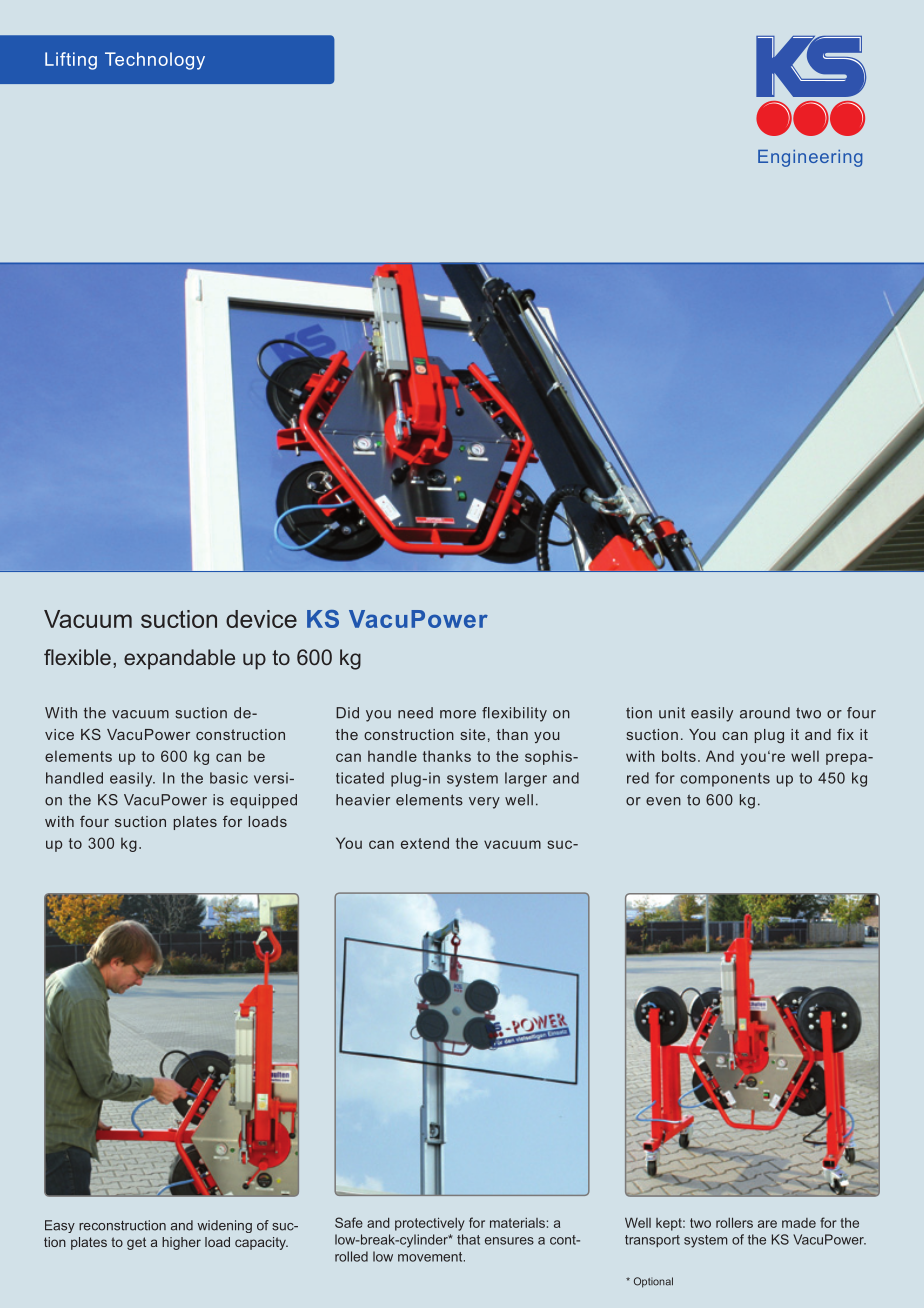  I want to click on get, so click(136, 1243).
